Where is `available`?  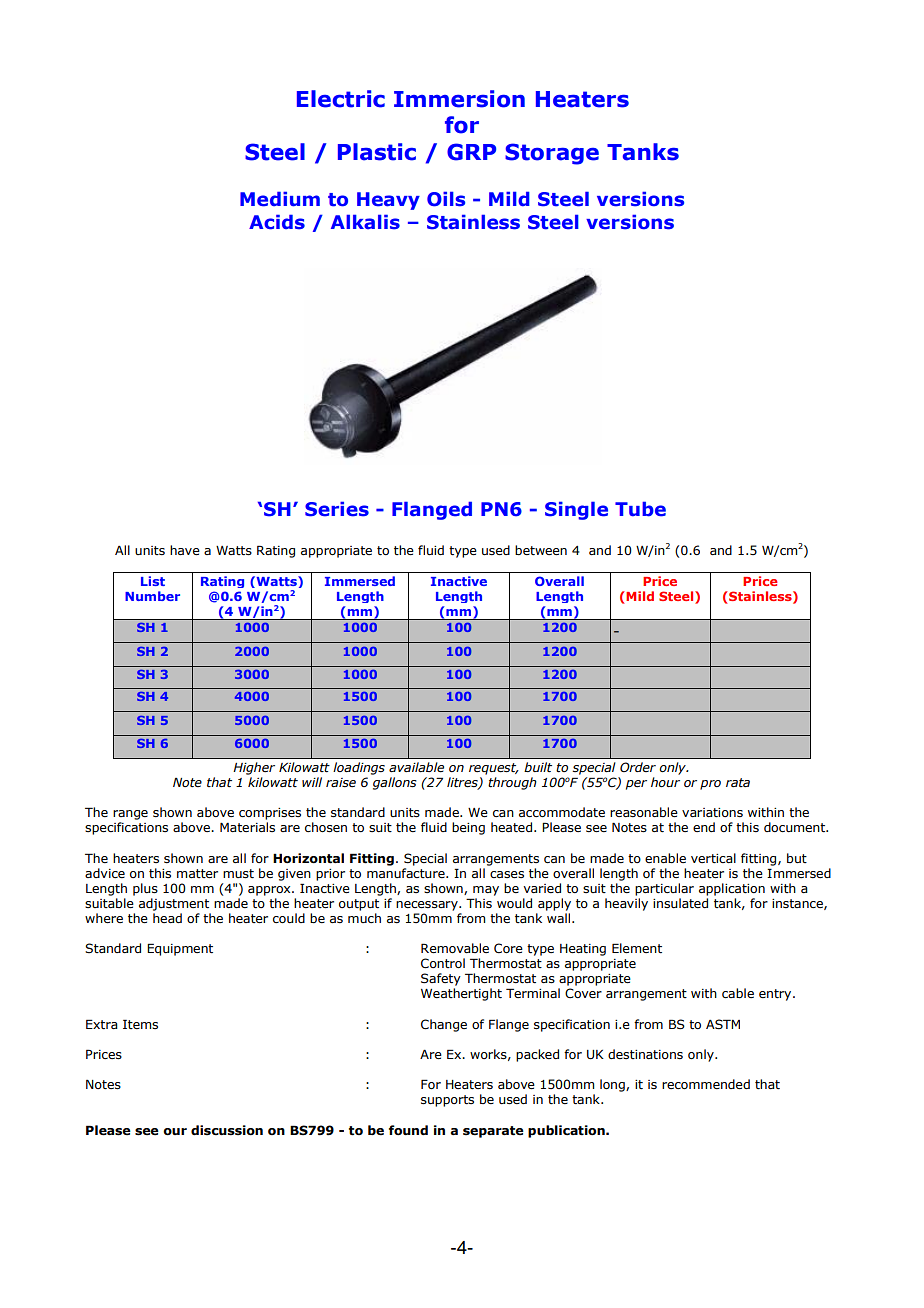
available is located at coordinates (416, 767).
